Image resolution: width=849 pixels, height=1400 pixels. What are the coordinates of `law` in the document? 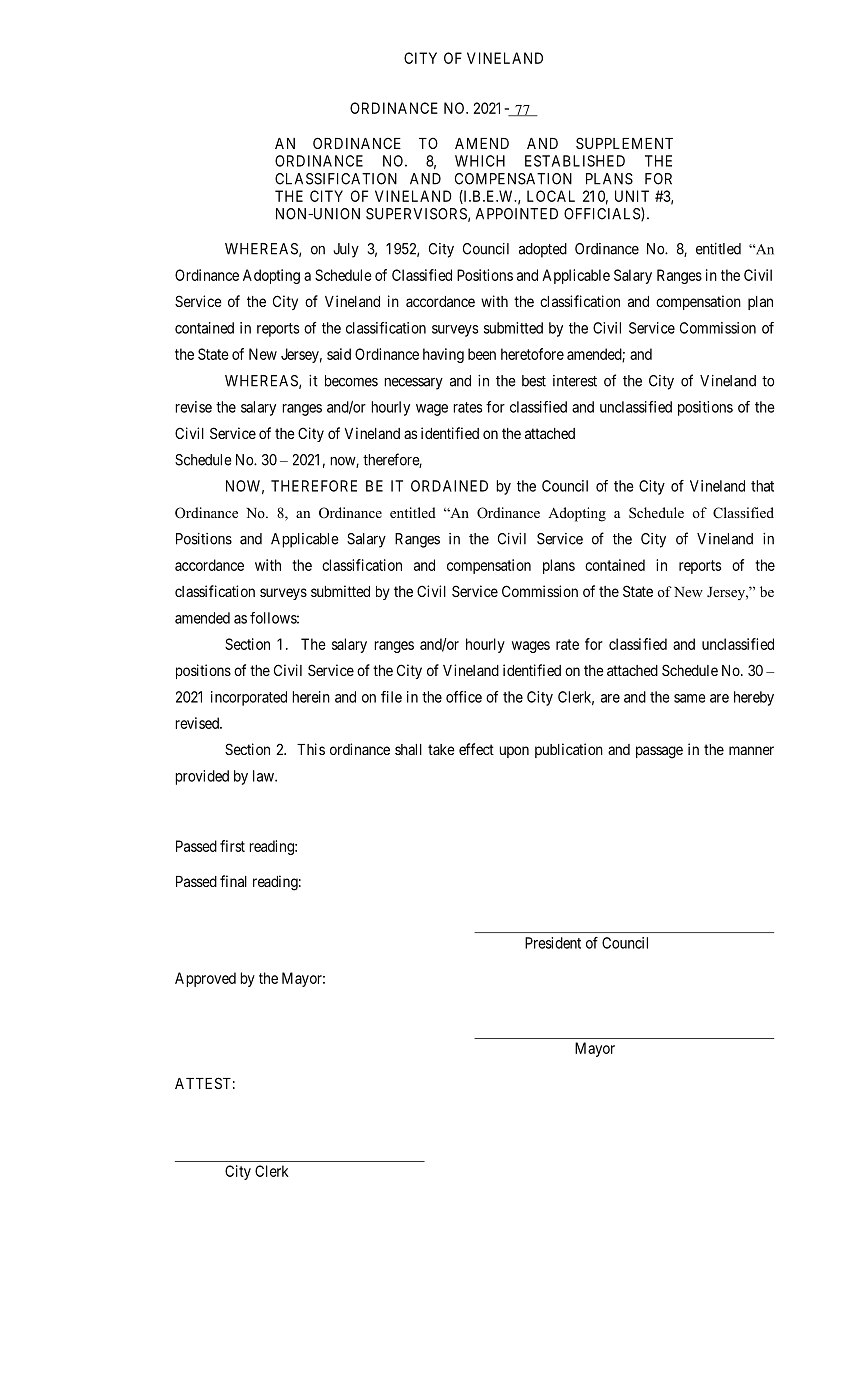 It's located at (264, 776).
